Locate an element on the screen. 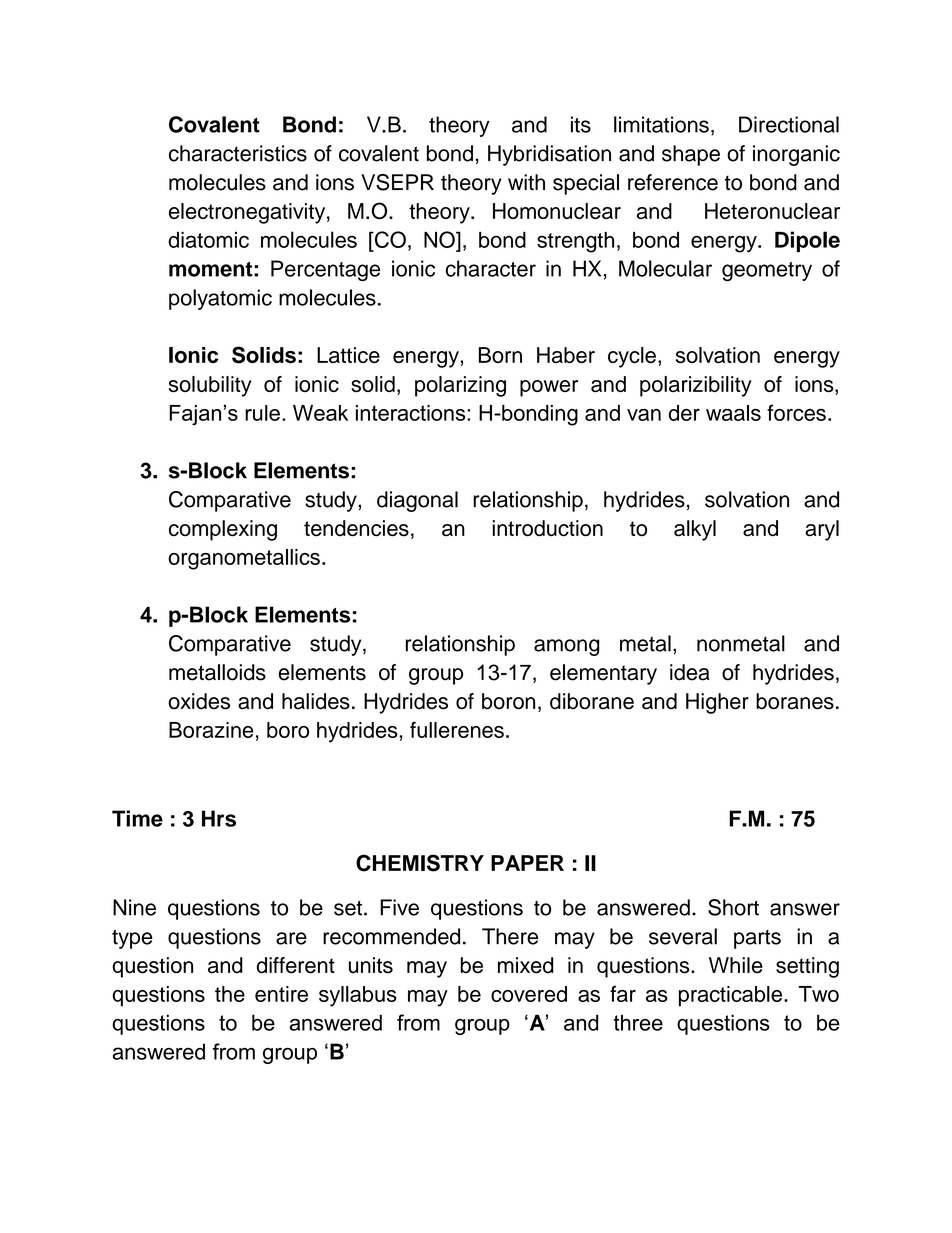  entire is located at coordinates (281, 994).
